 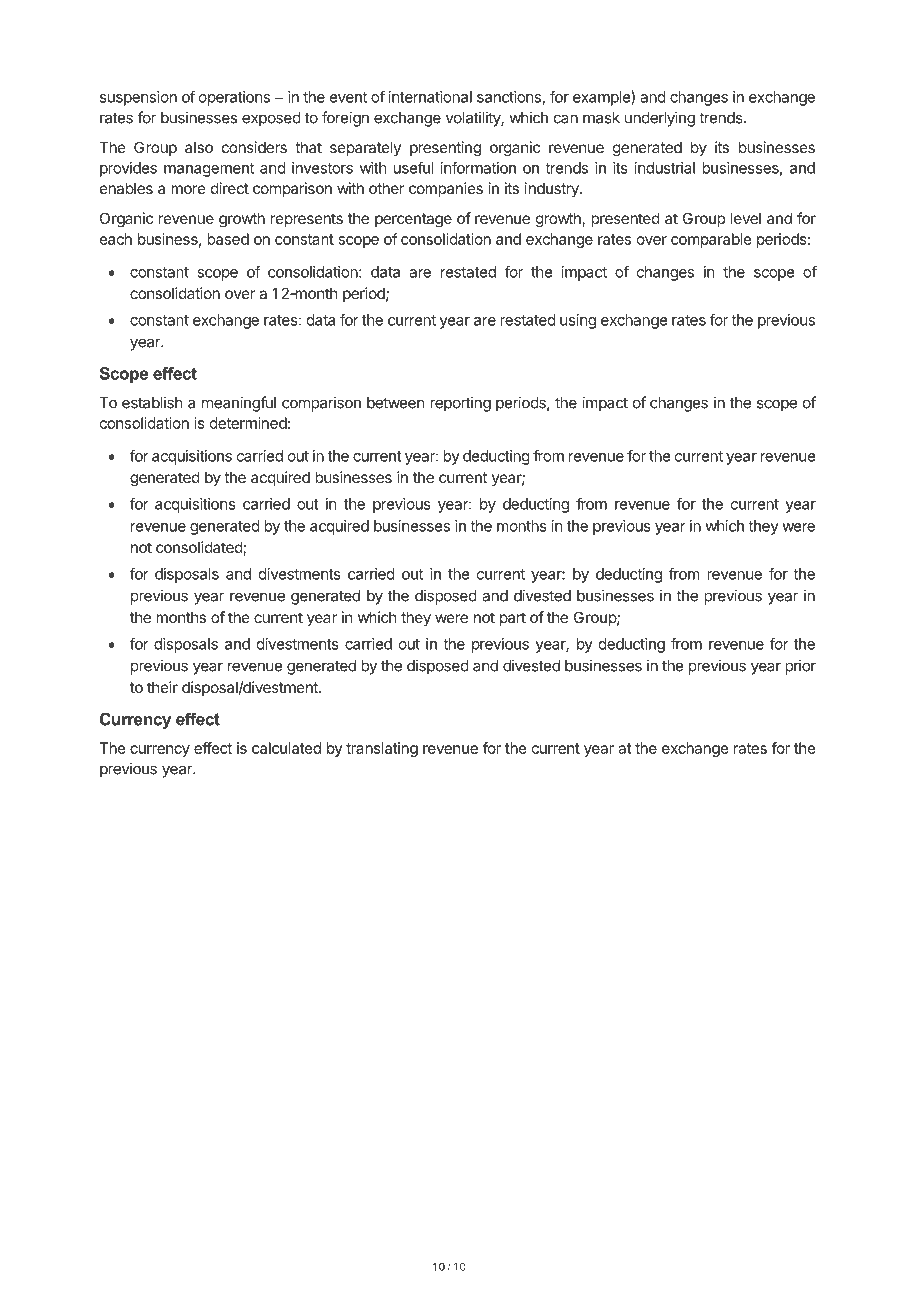 I want to click on between, so click(x=395, y=403).
